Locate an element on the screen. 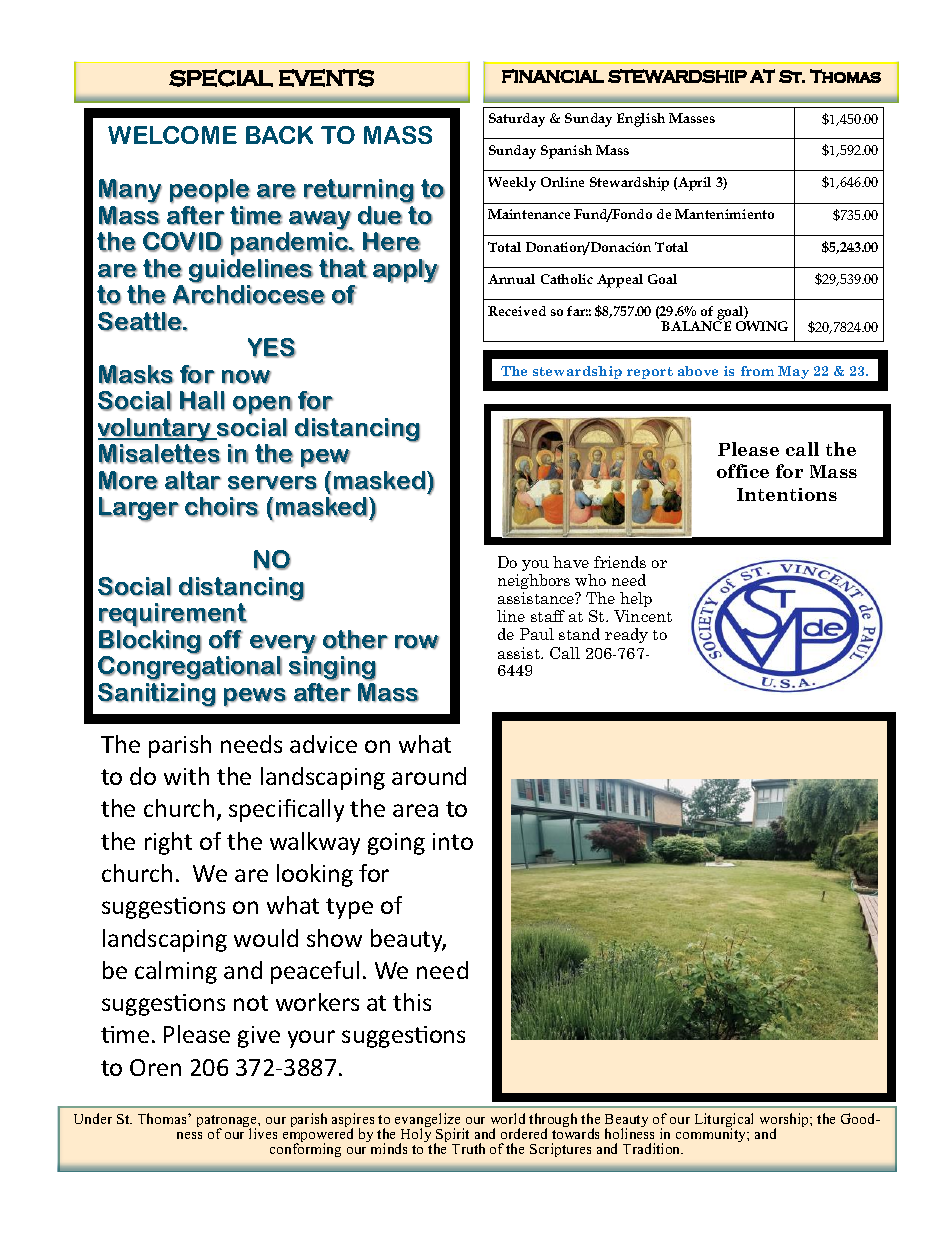 This screenshot has width=952, height=1233. WELCOME is located at coordinates (172, 135).
